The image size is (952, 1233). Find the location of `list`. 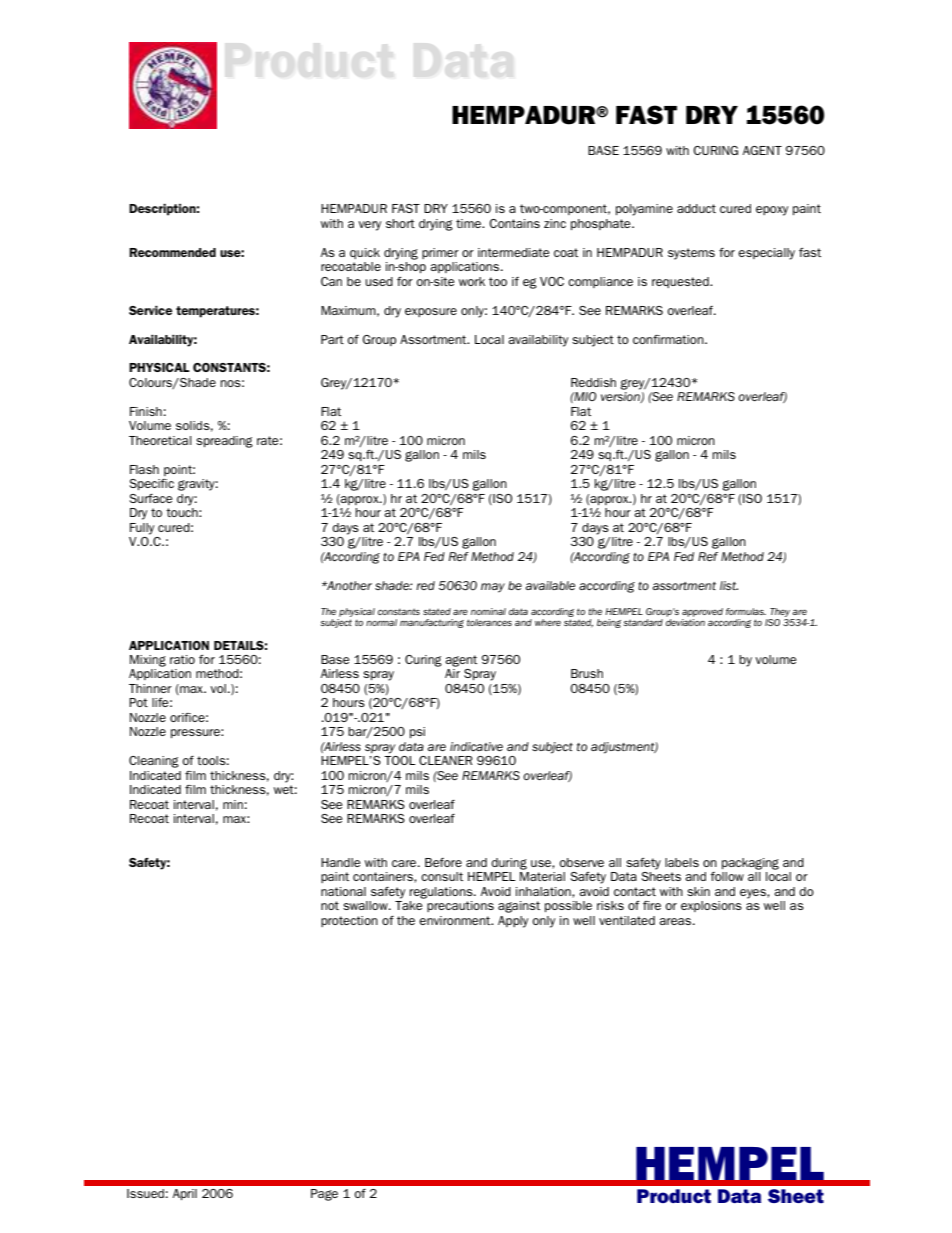

list is located at coordinates (729, 585).
